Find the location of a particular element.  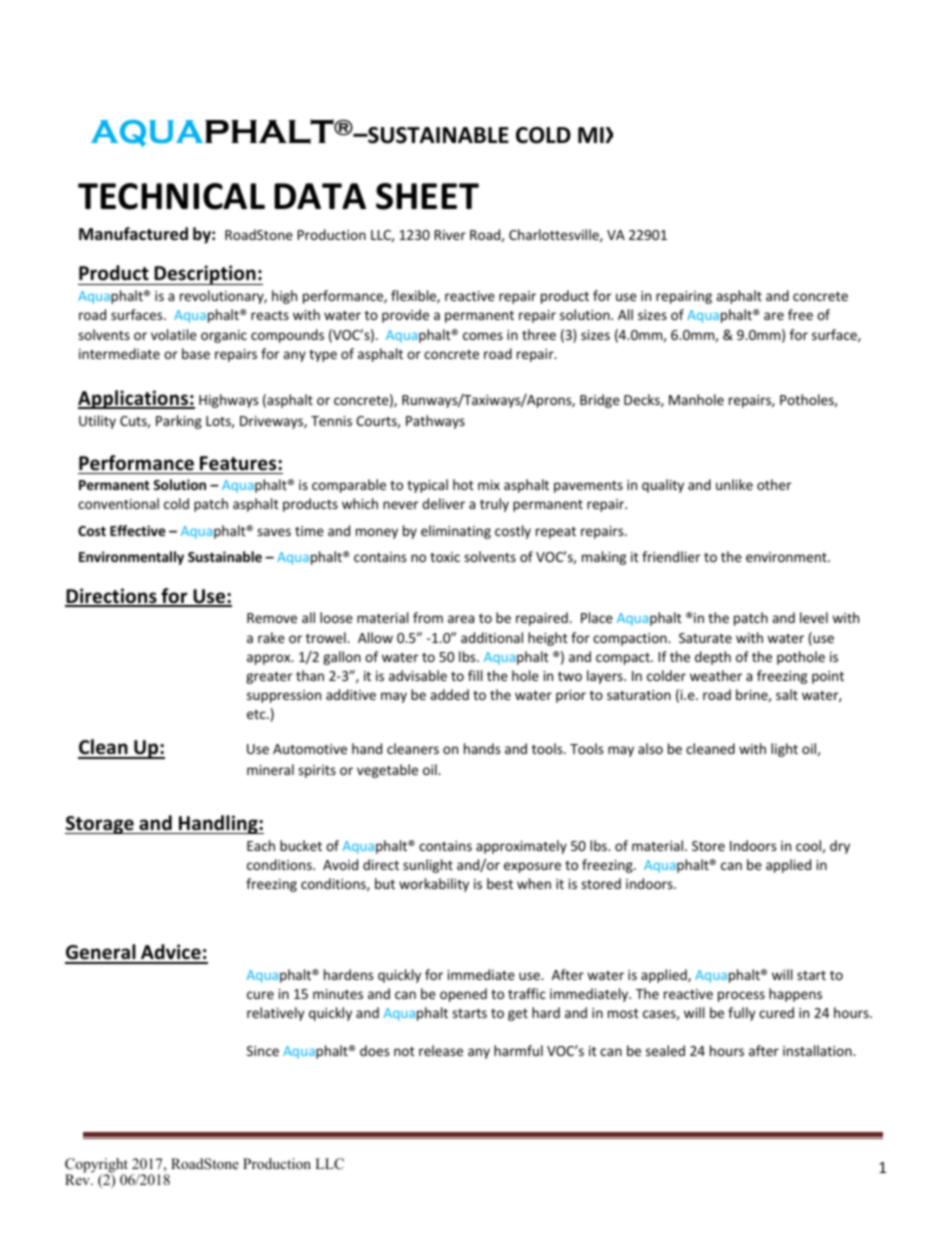

Charlottesville is located at coordinates (555, 235).
